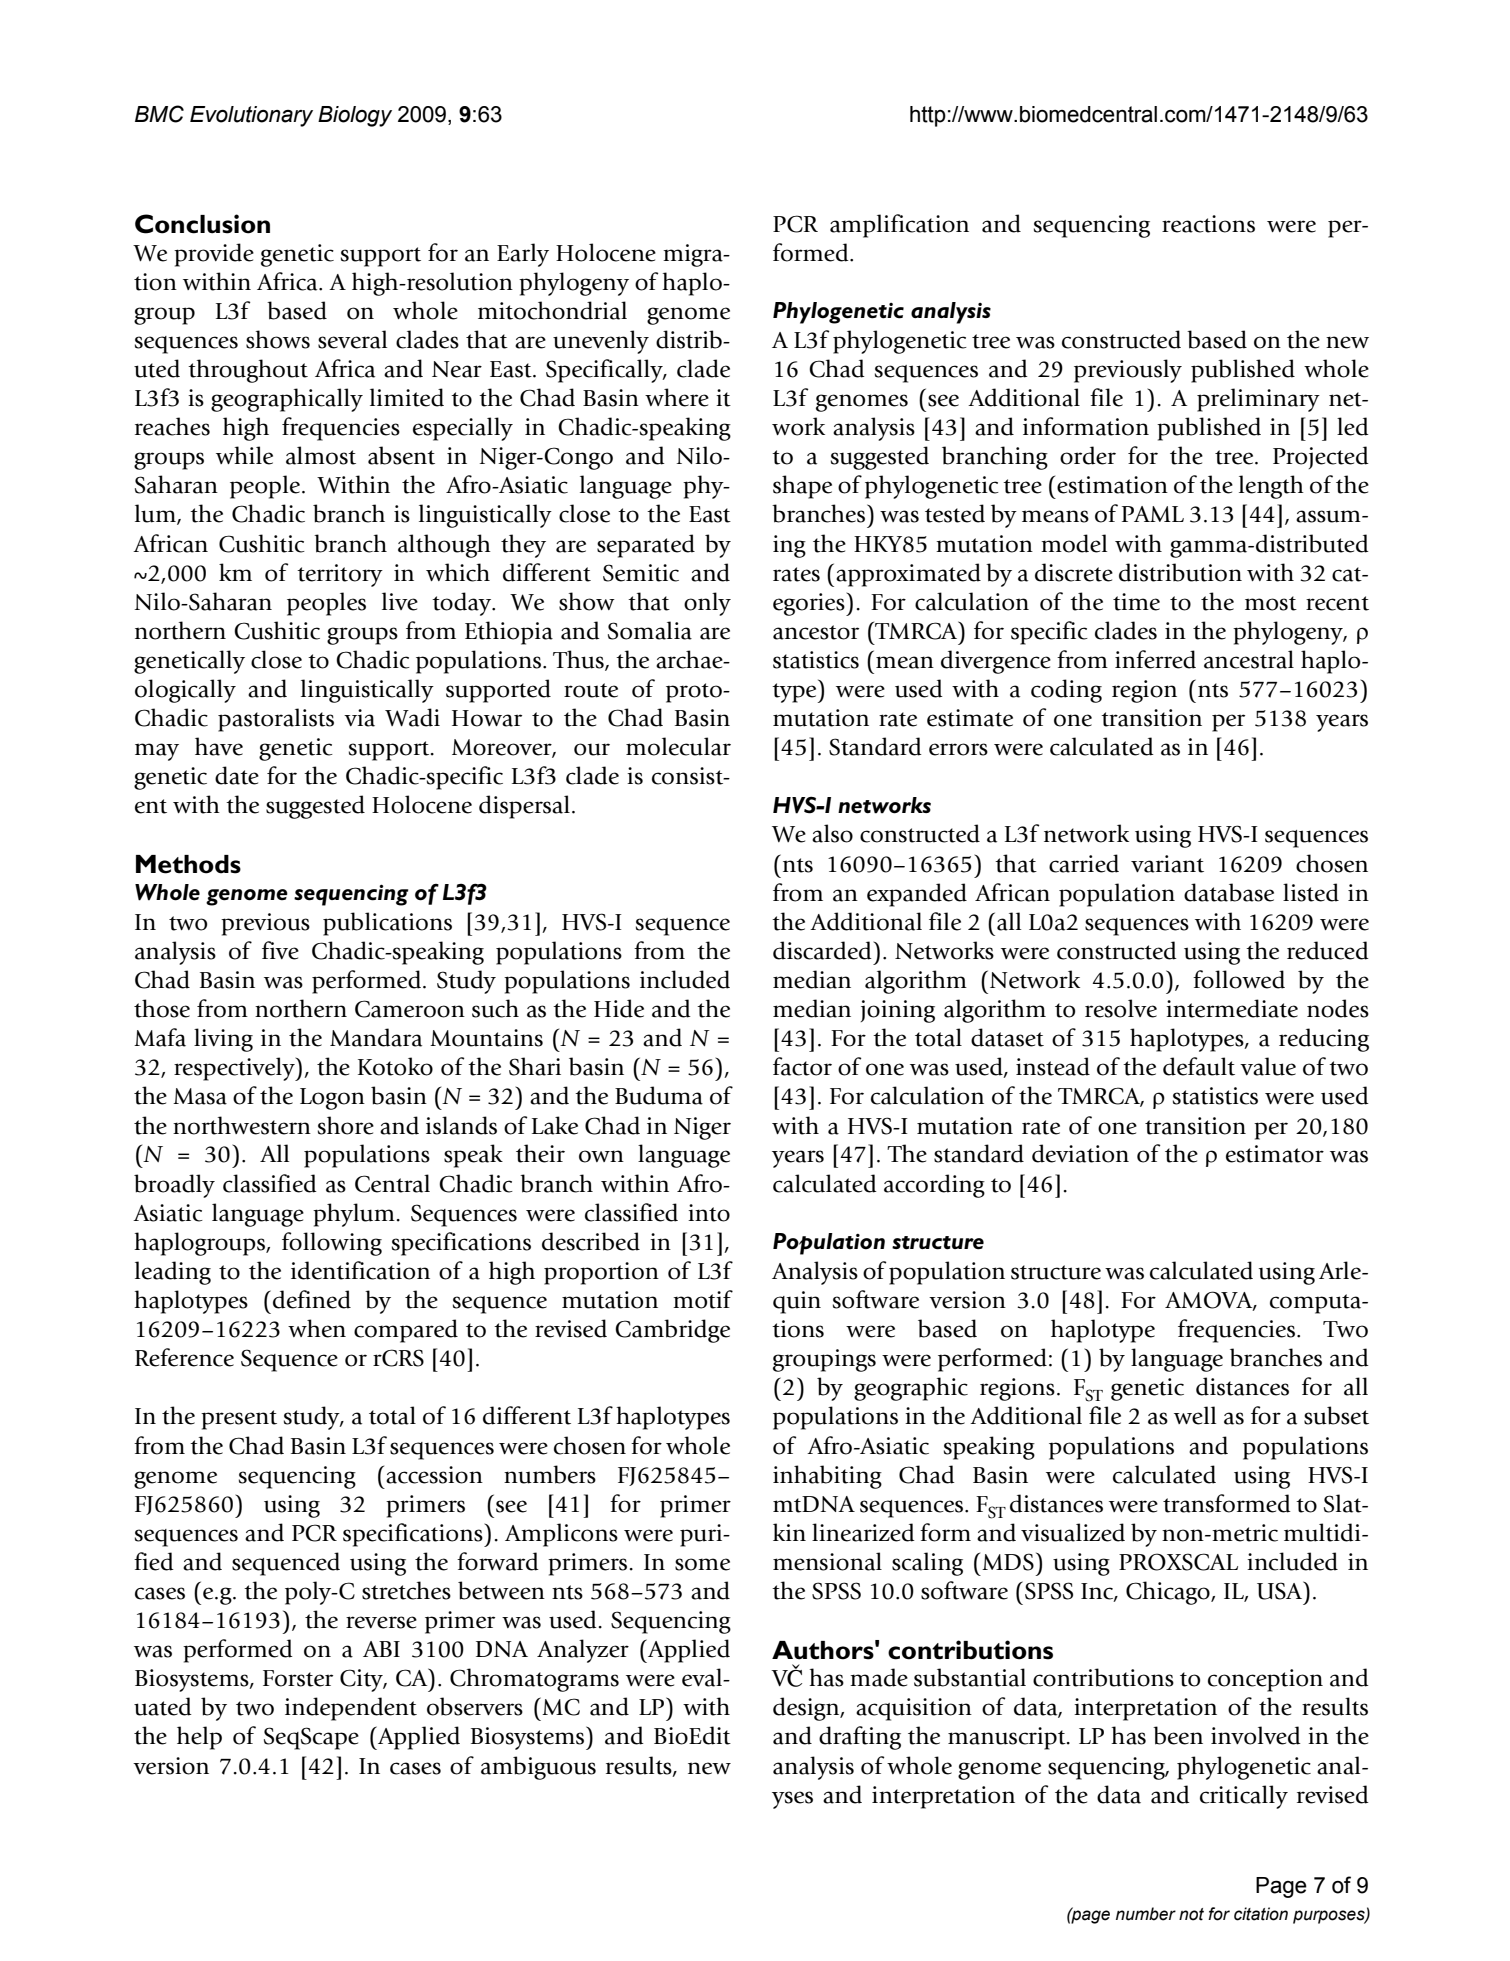 Image resolution: width=1510 pixels, height=1961 pixels. What do you see at coordinates (1258, 400) in the screenshot?
I see `preliminary` at bounding box center [1258, 400].
